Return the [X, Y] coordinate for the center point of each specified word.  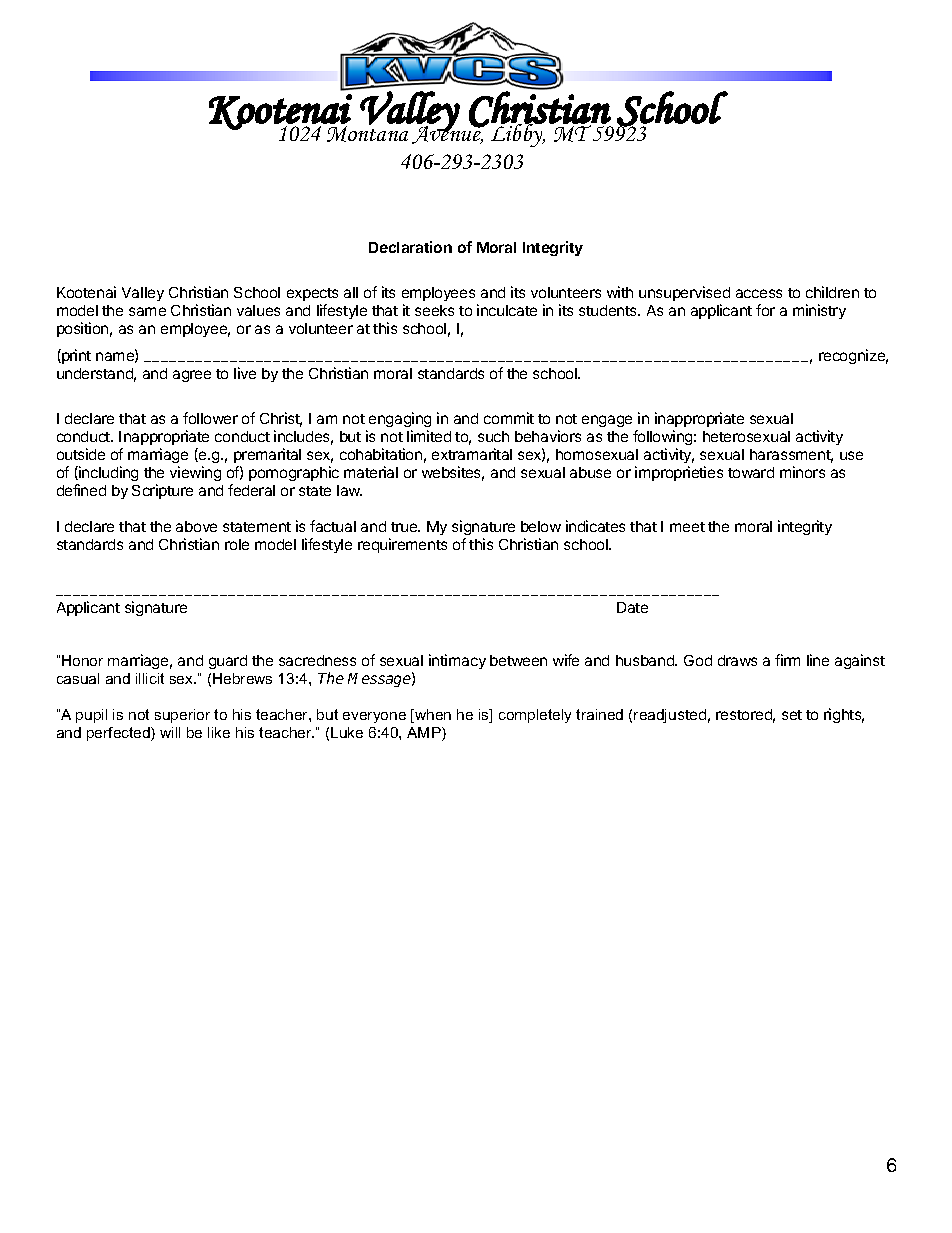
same [147, 311]
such [493, 436]
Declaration [410, 247]
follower [210, 418]
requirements [402, 545]
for [765, 310]
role [237, 544]
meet [687, 527]
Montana [367, 133]
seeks [434, 310]
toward [751, 472]
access [759, 293]
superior [182, 716]
